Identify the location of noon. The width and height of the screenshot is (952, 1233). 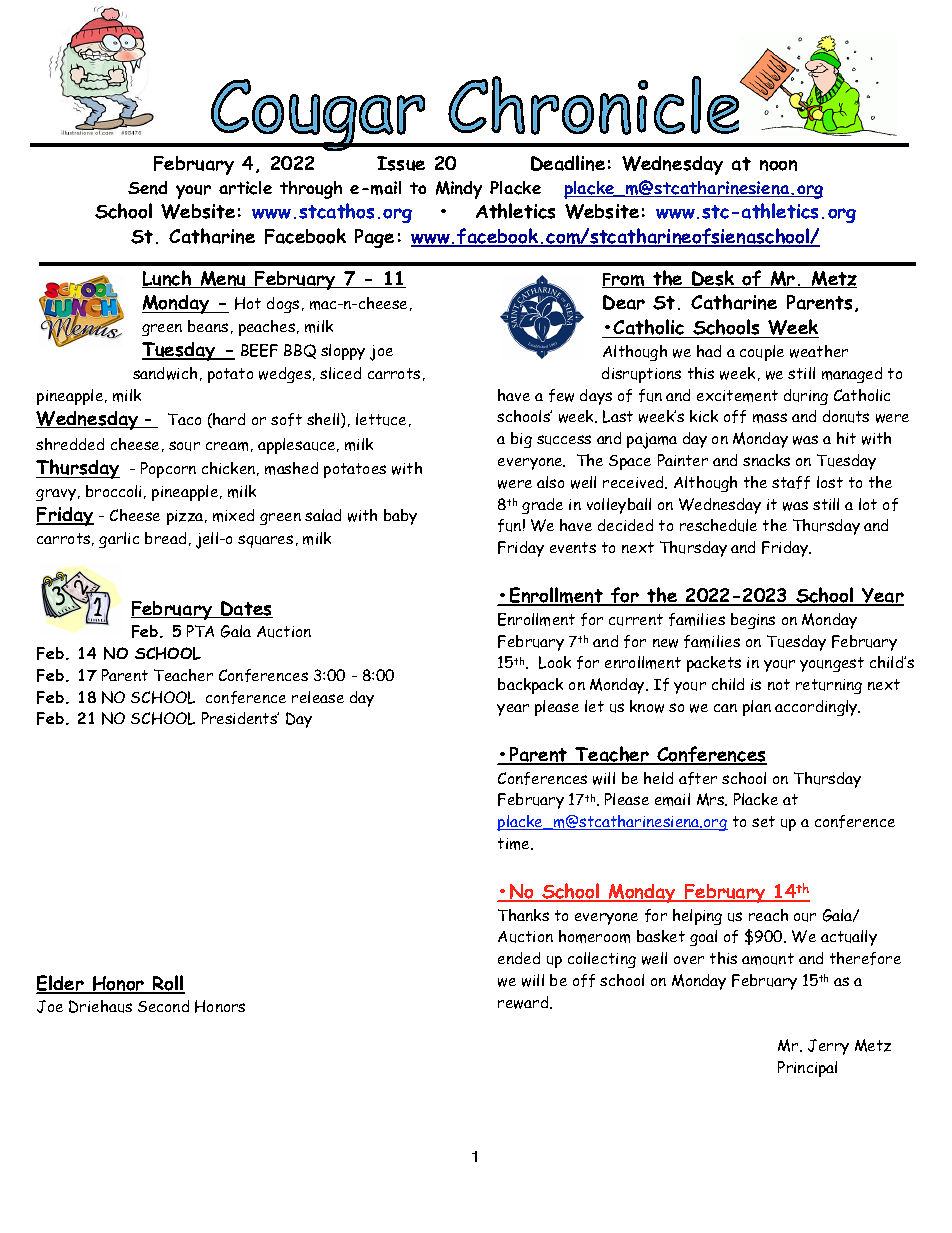
(778, 165).
